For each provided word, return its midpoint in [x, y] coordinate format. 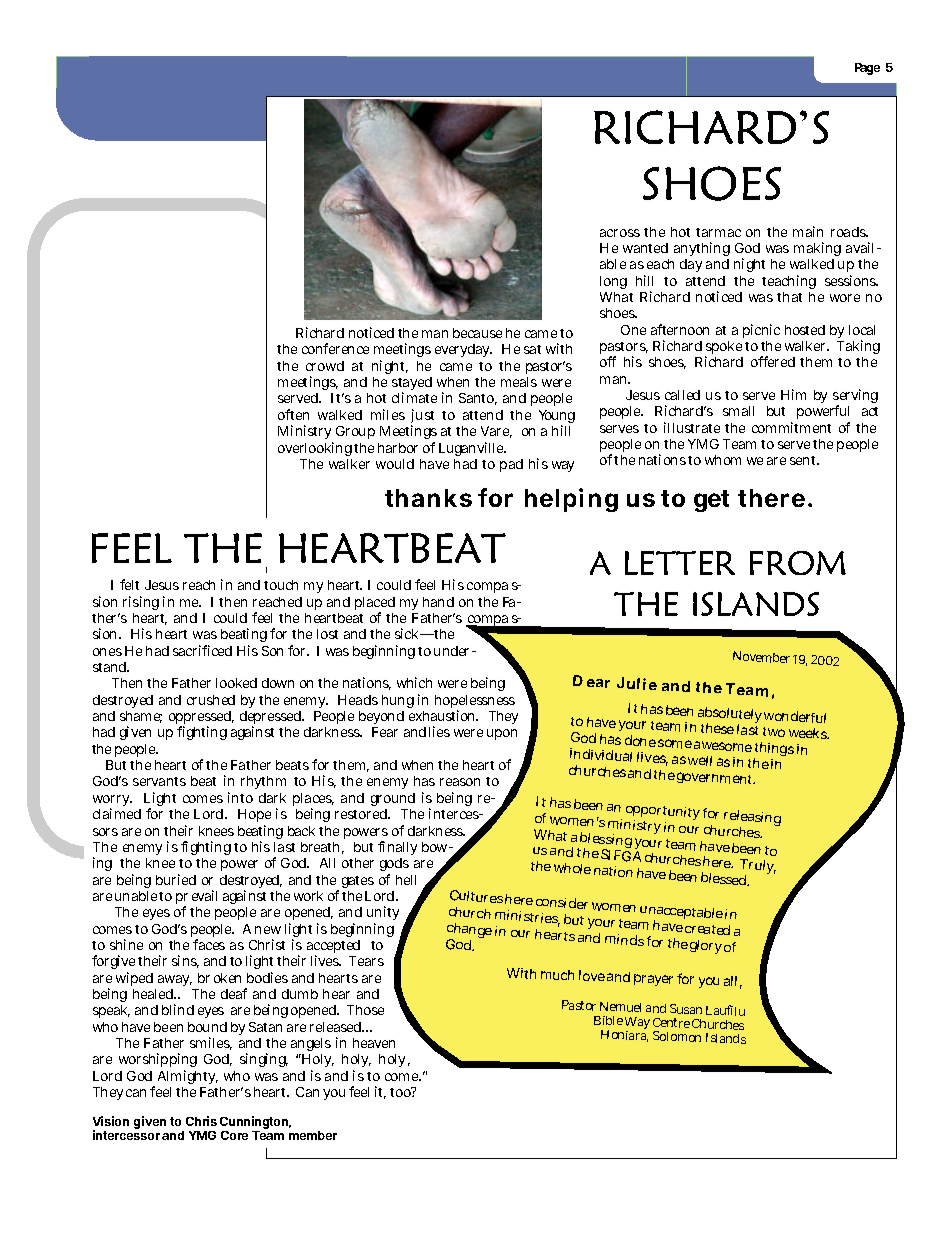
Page [867, 69]
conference [335, 348]
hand [438, 602]
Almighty [188, 1077]
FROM [798, 563]
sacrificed [202, 650]
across [620, 233]
